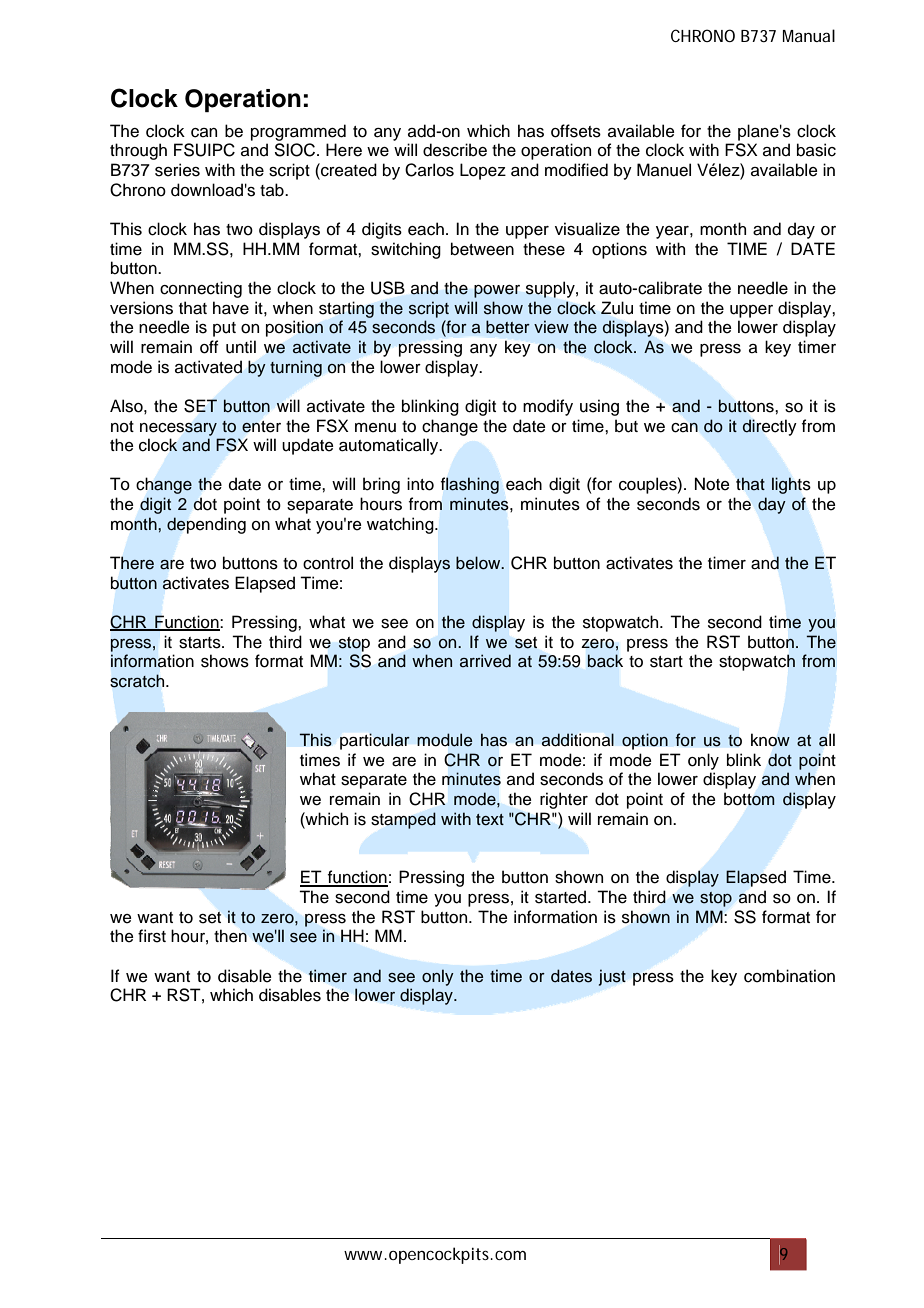 Image resolution: width=924 pixels, height=1308 pixels. I want to click on arrived, so click(485, 661).
